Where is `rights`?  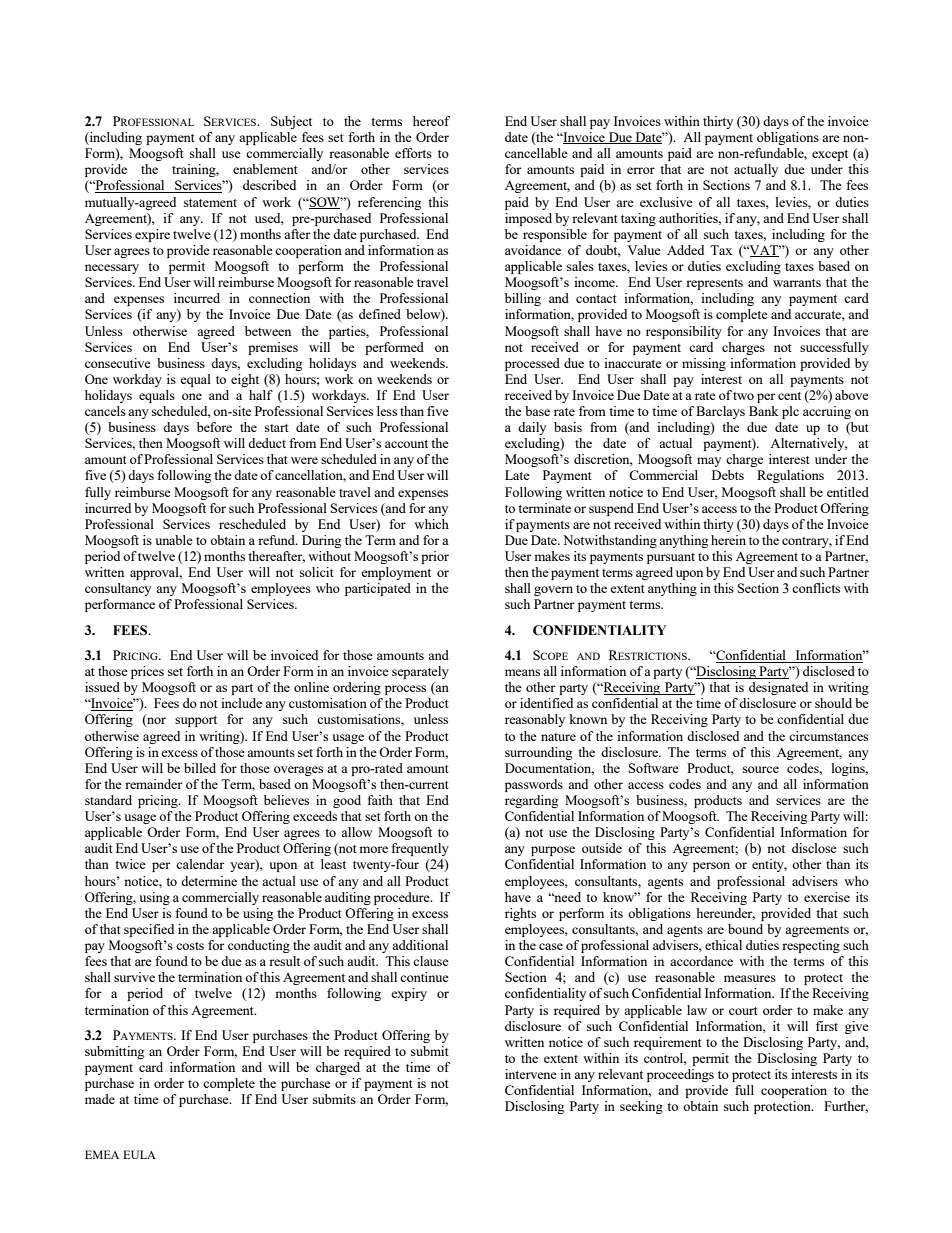 rights is located at coordinates (520, 914).
